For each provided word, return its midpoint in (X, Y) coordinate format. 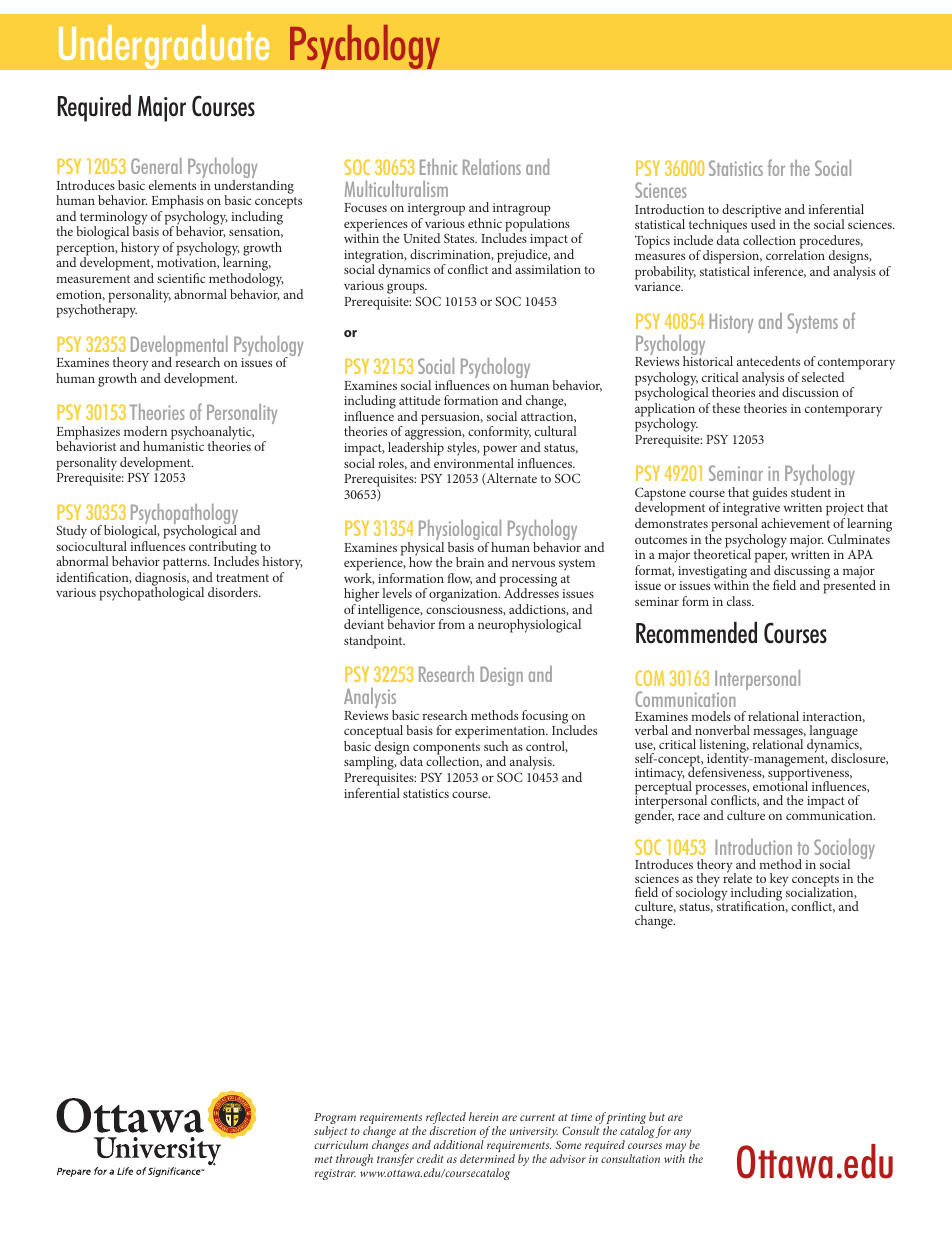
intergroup (436, 211)
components (446, 750)
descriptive (751, 212)
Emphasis (177, 202)
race (689, 816)
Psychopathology (184, 515)
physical (422, 550)
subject (331, 1132)
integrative (751, 511)
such (496, 746)
